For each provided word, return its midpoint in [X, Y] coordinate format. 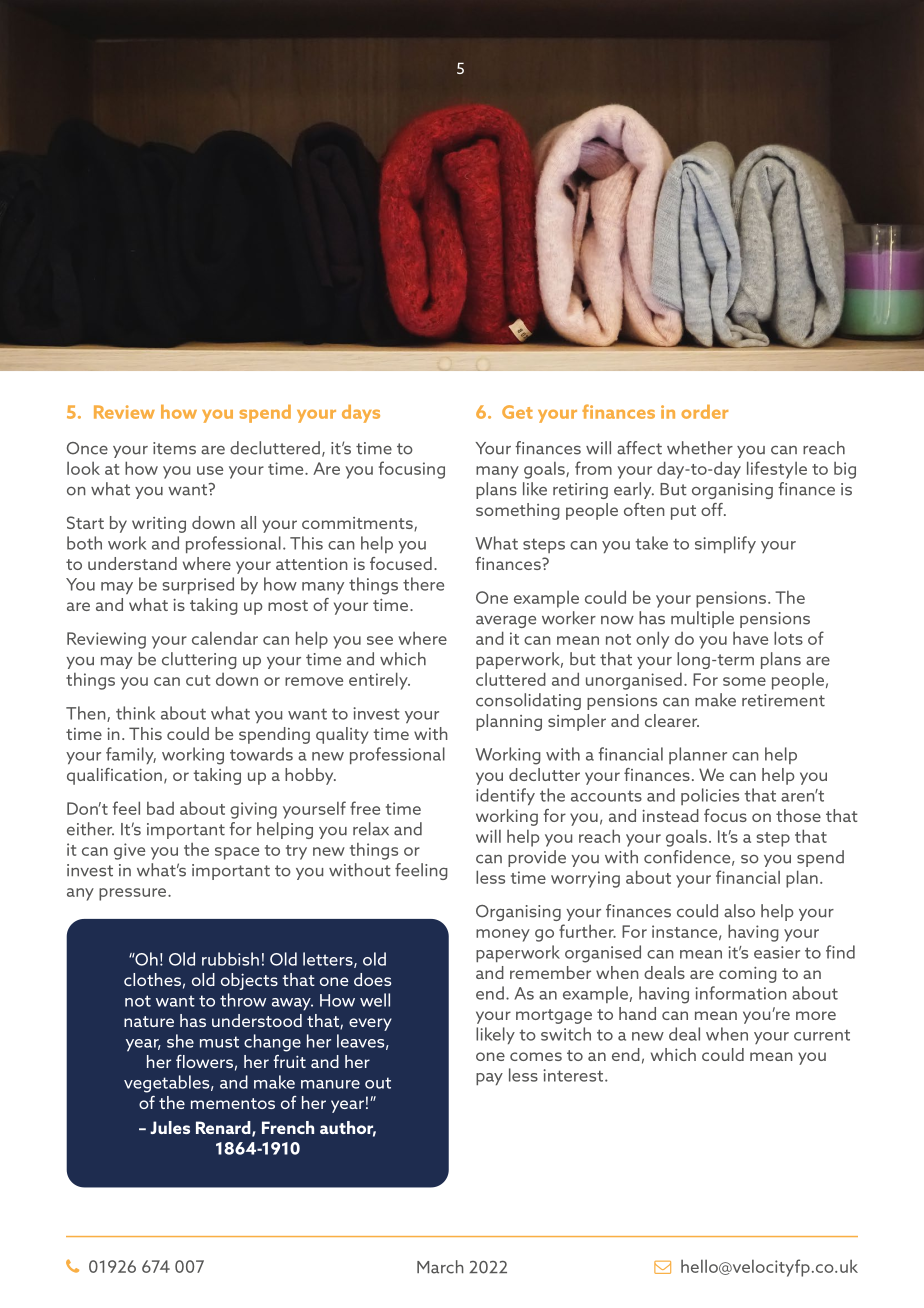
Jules [170, 1127]
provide [537, 858]
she [180, 1041]
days [361, 414]
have [750, 638]
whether [700, 448]
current [822, 1035]
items [174, 448]
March [440, 1267]
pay [489, 1079]
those [798, 815]
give [129, 851]
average [506, 621]
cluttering [199, 660]
